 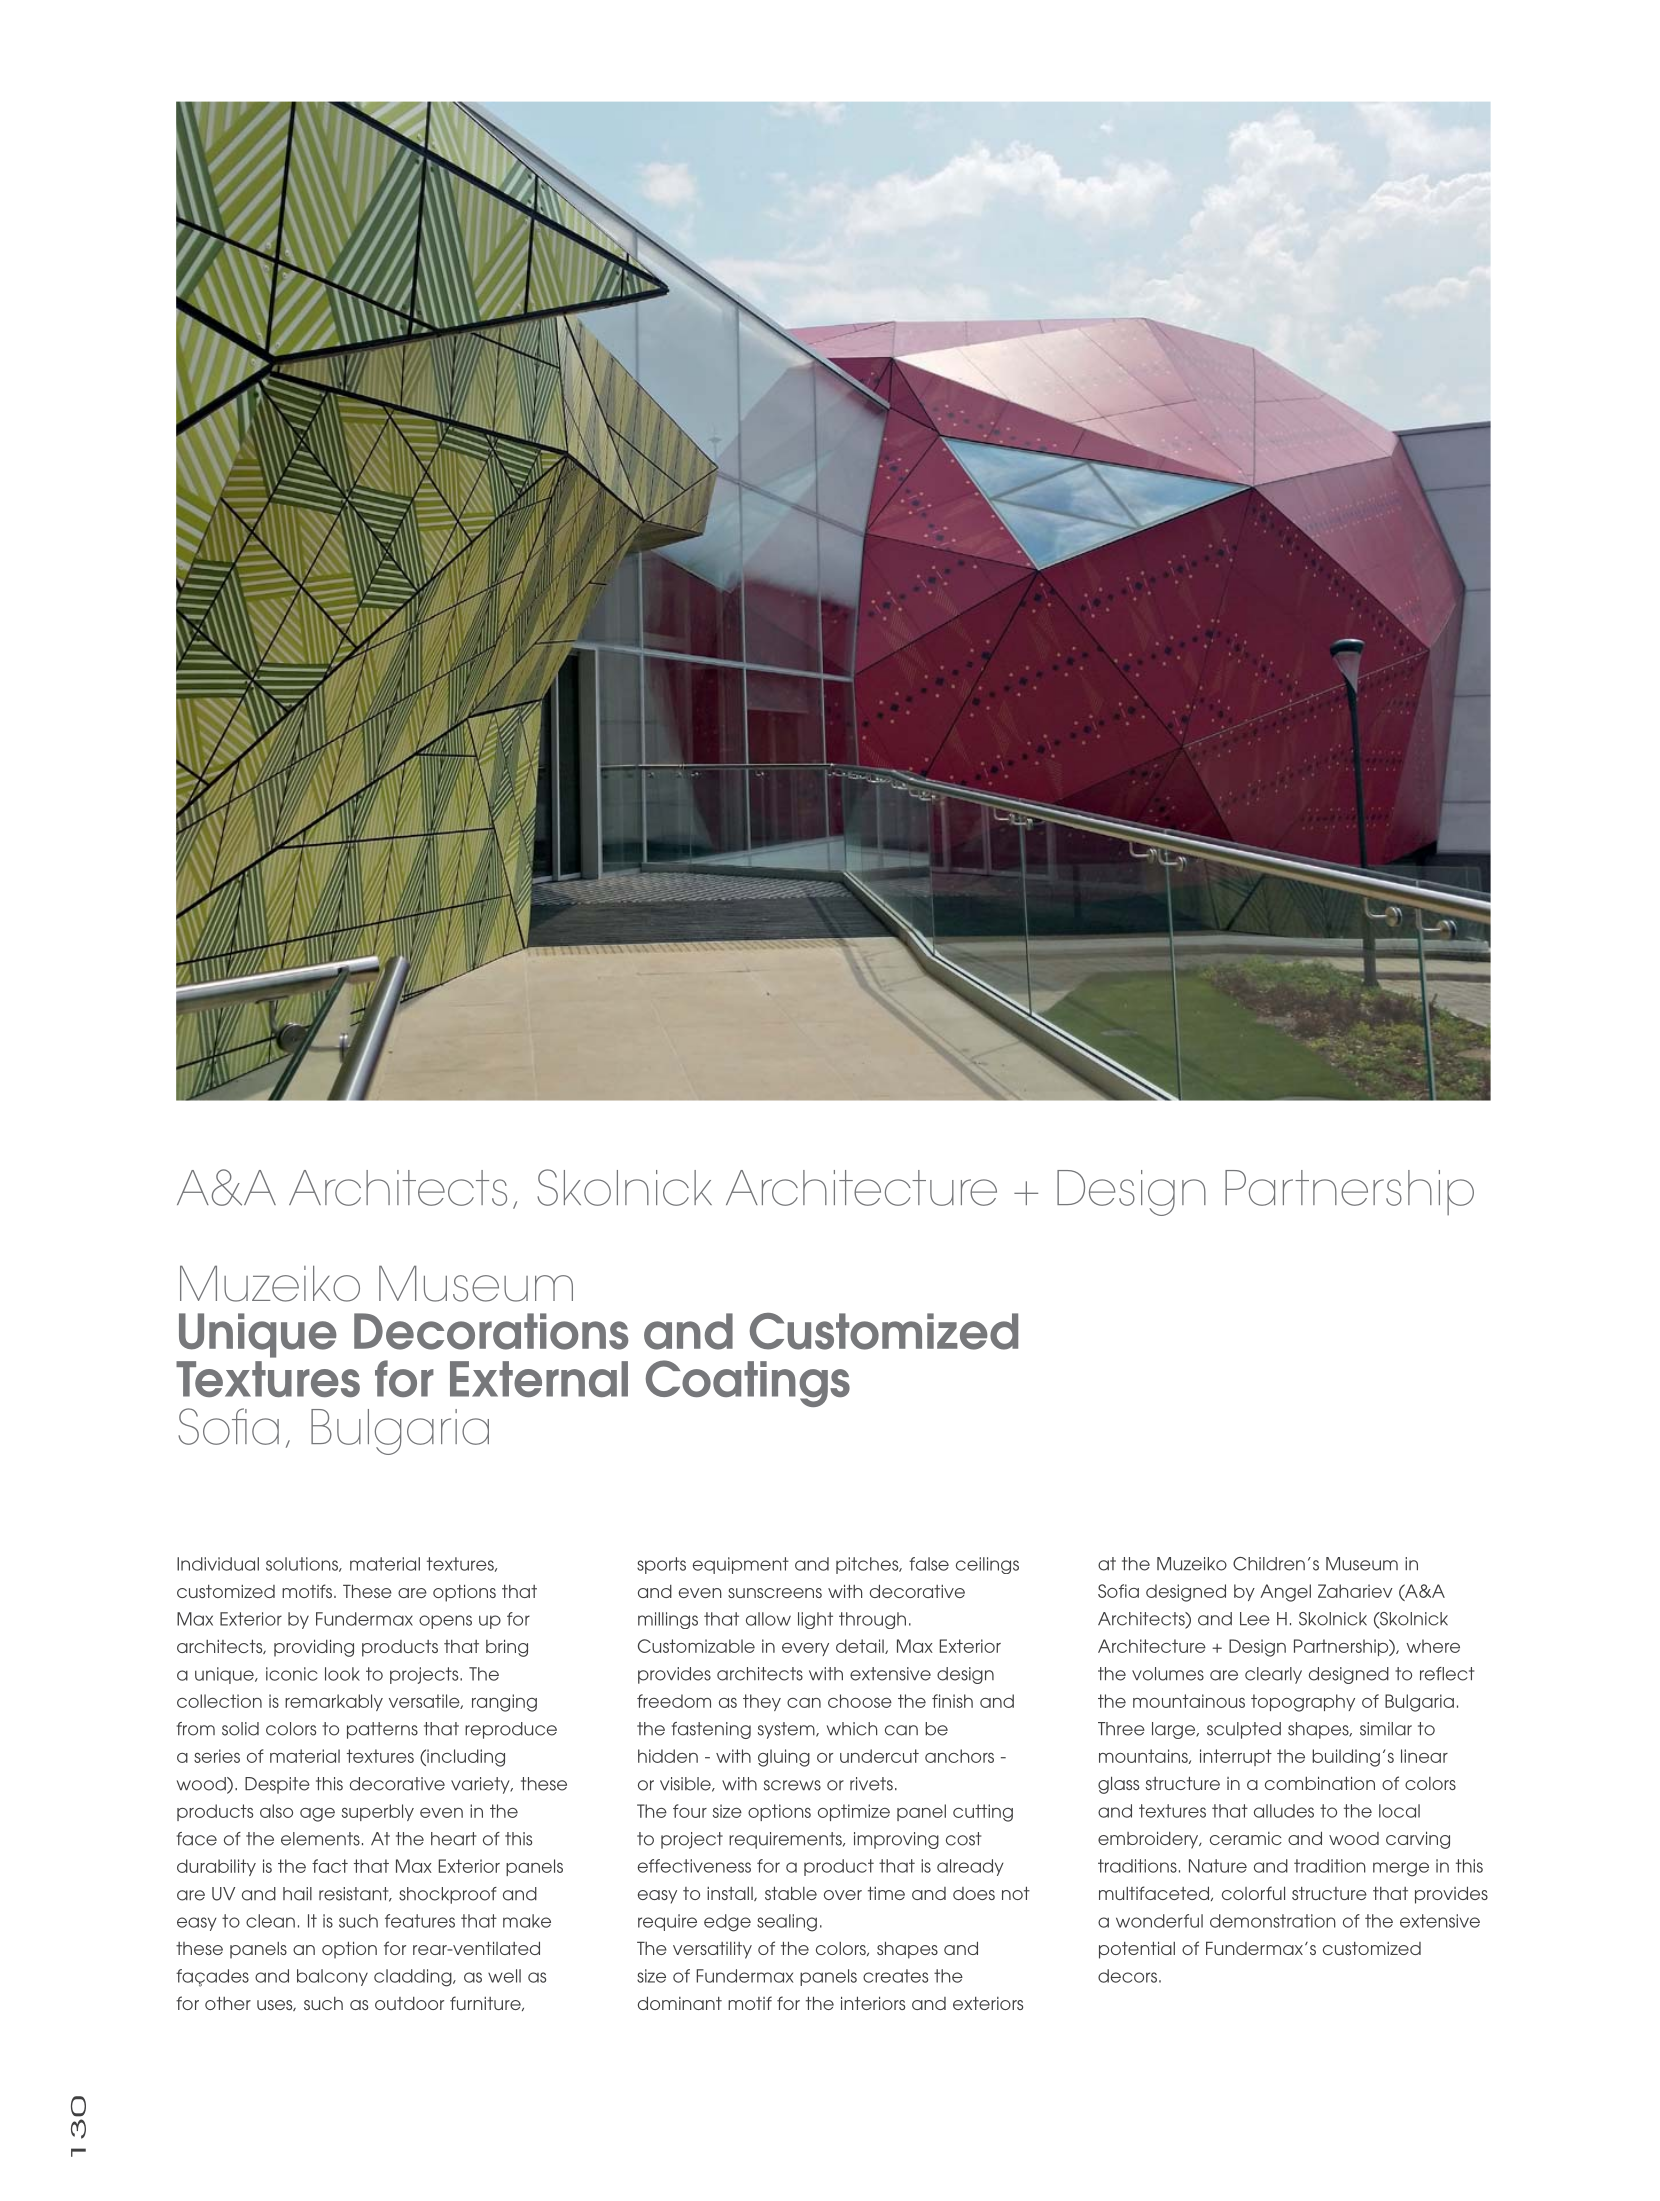 What do you see at coordinates (748, 1383) in the screenshot?
I see `Coatings` at bounding box center [748, 1383].
